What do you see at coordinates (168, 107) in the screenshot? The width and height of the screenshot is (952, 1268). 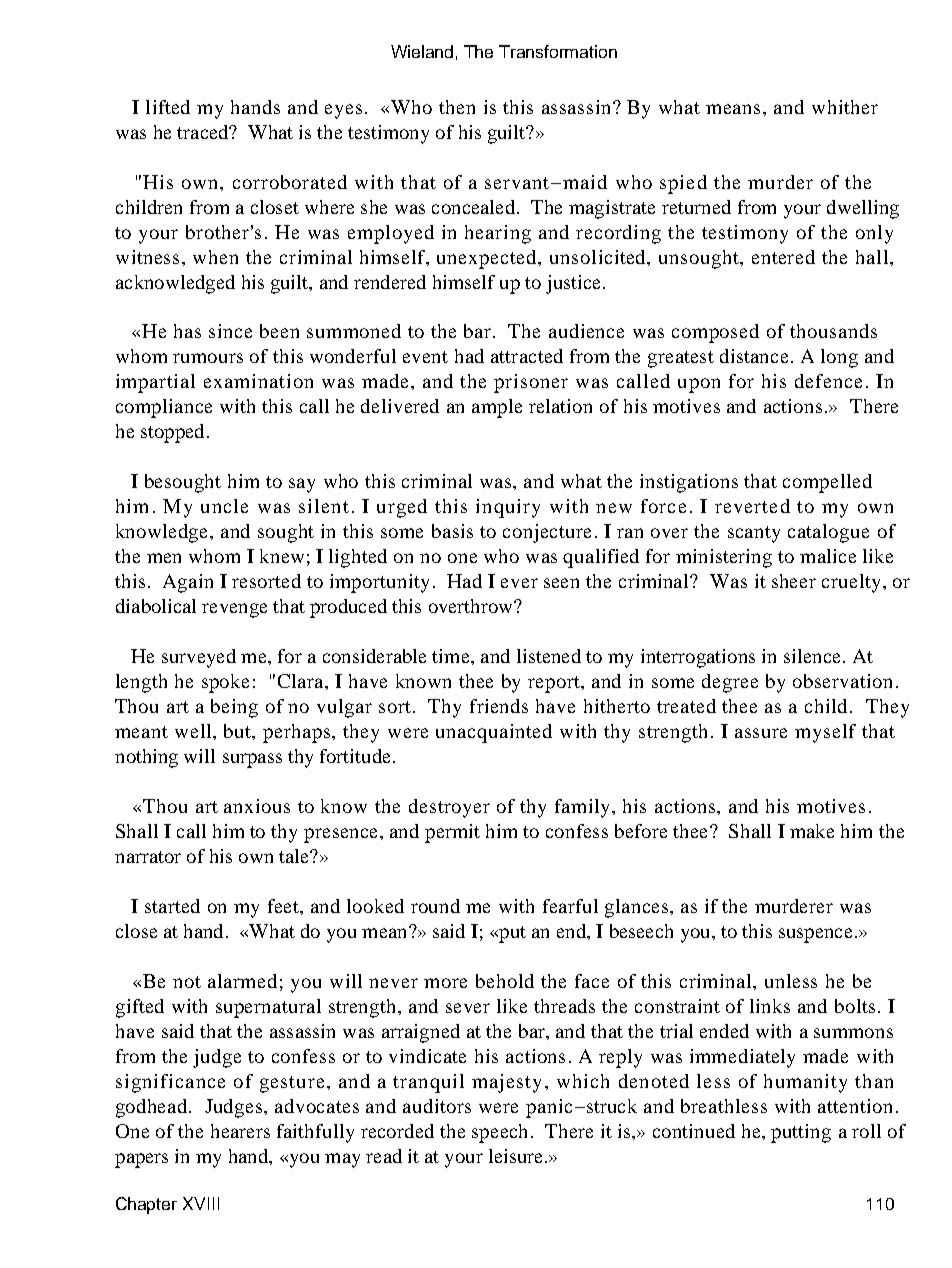 I see `lifted` at bounding box center [168, 107].
